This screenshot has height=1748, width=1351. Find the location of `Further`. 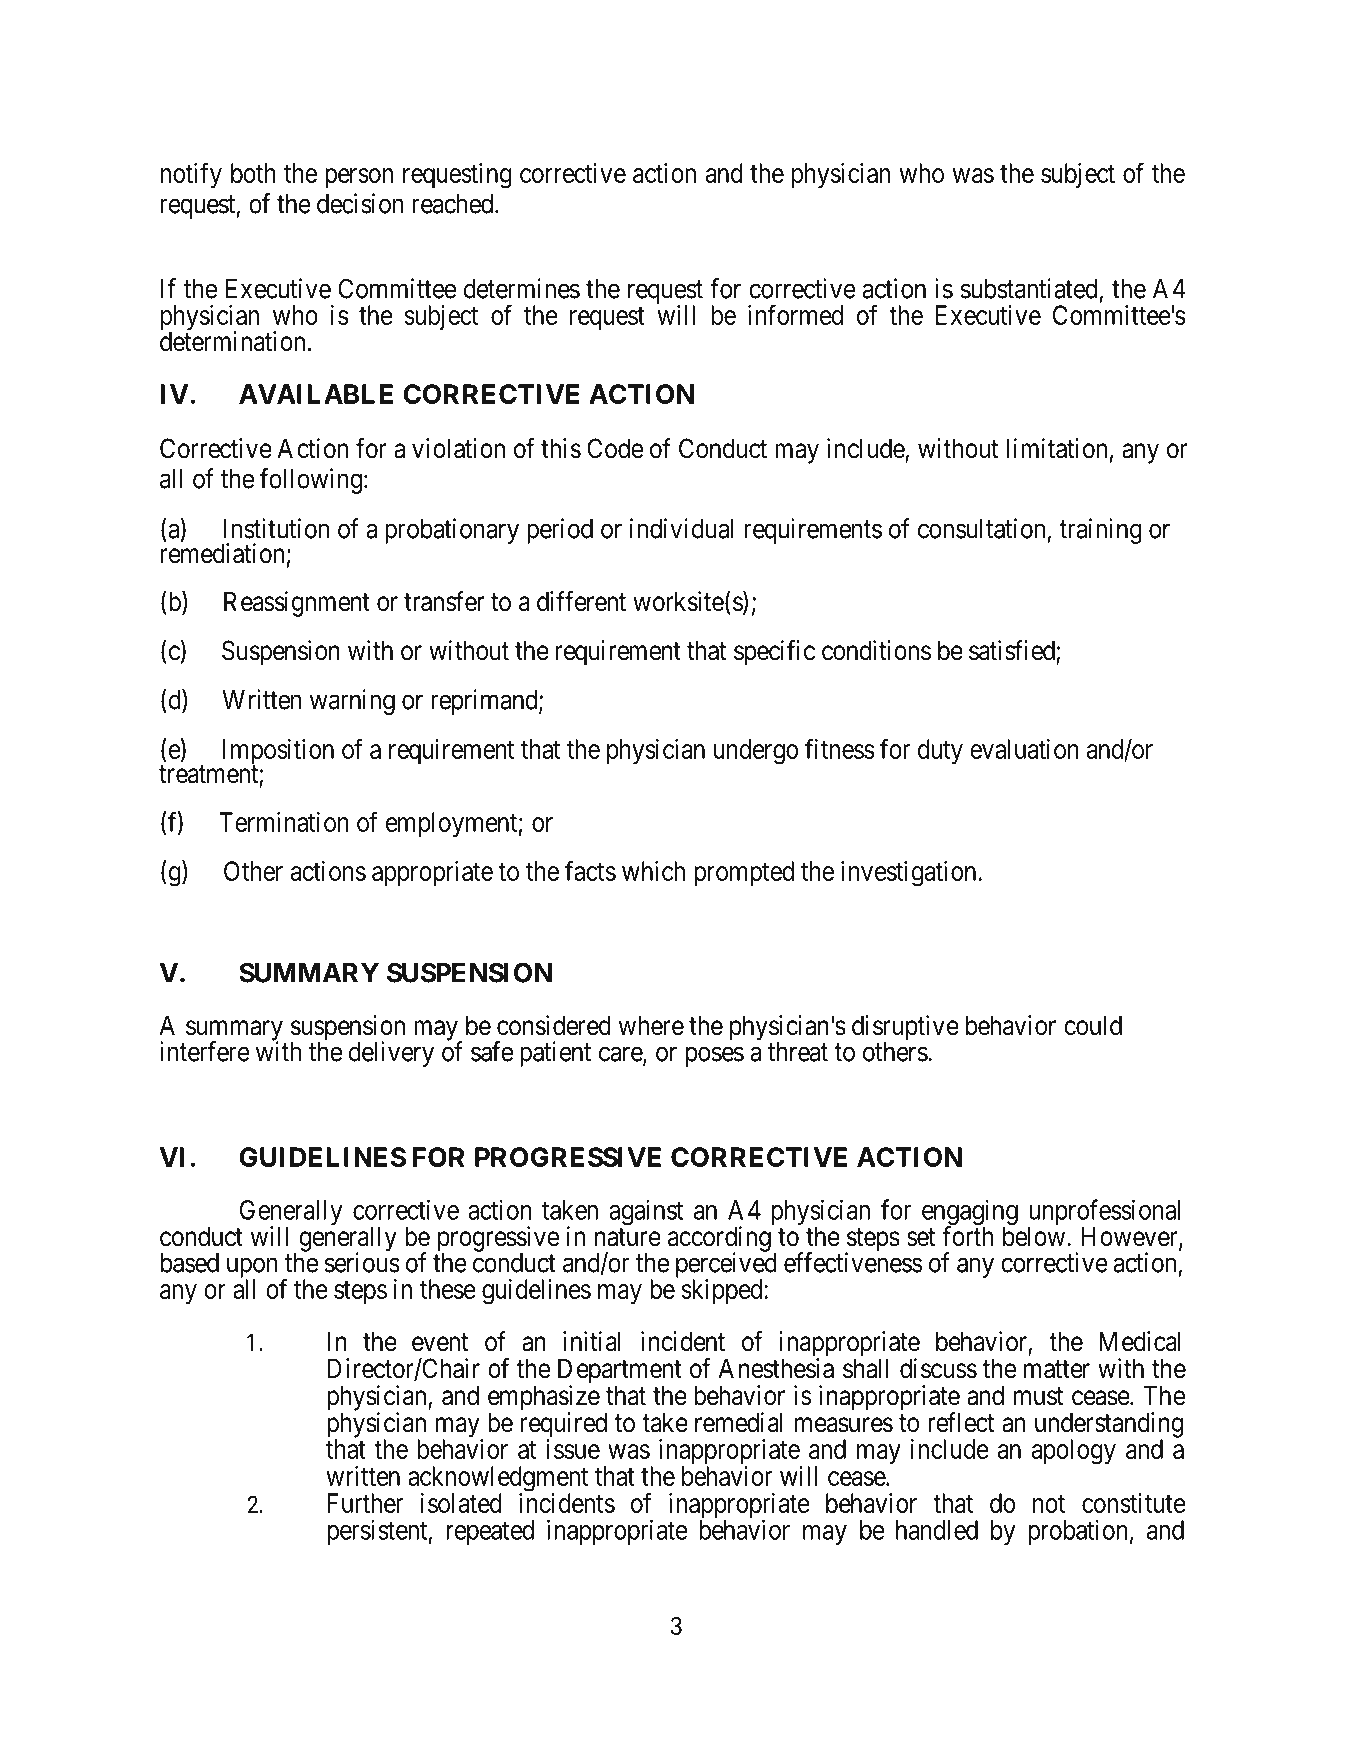

Further is located at coordinates (365, 1503).
